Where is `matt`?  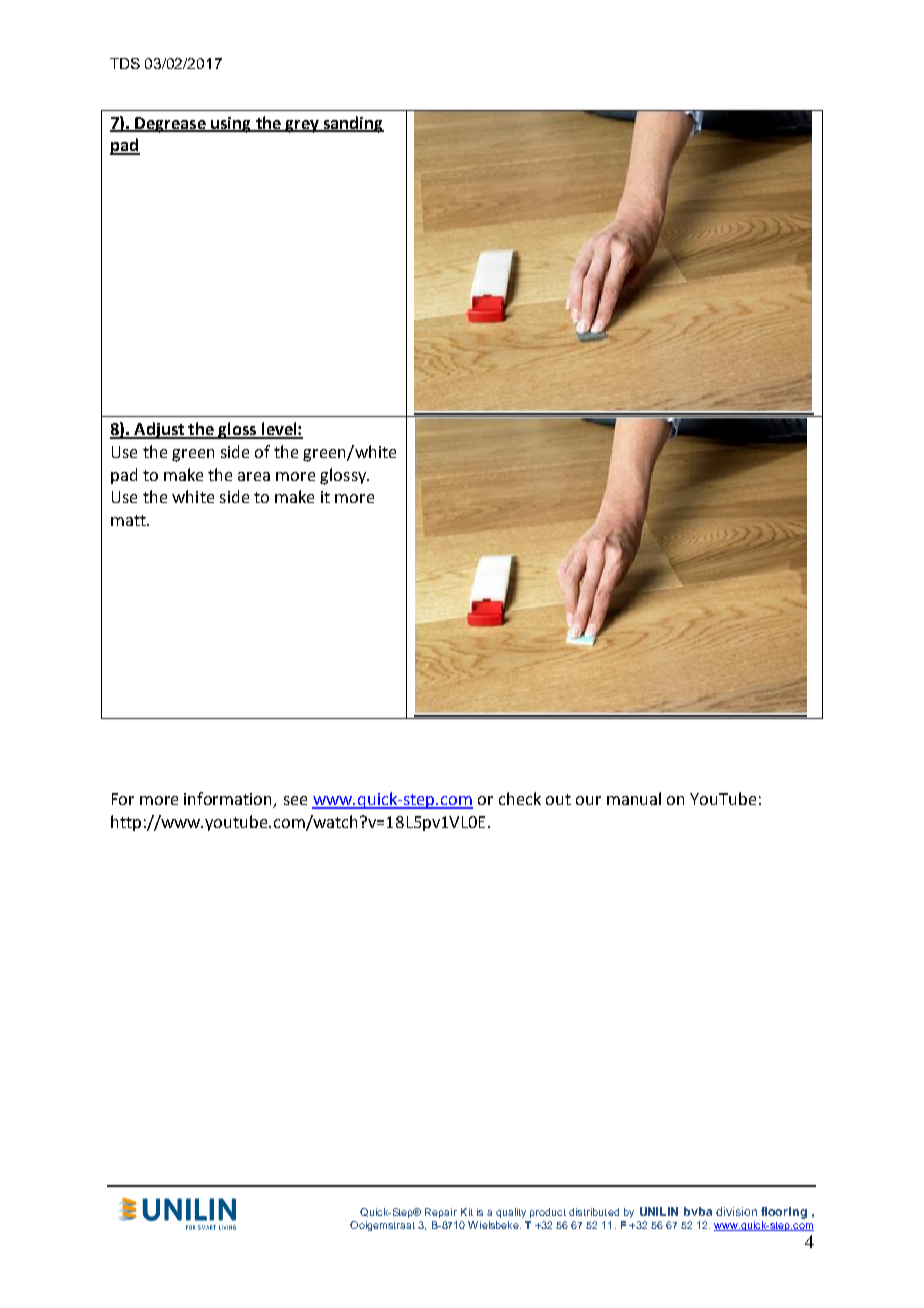
matt is located at coordinates (129, 520).
